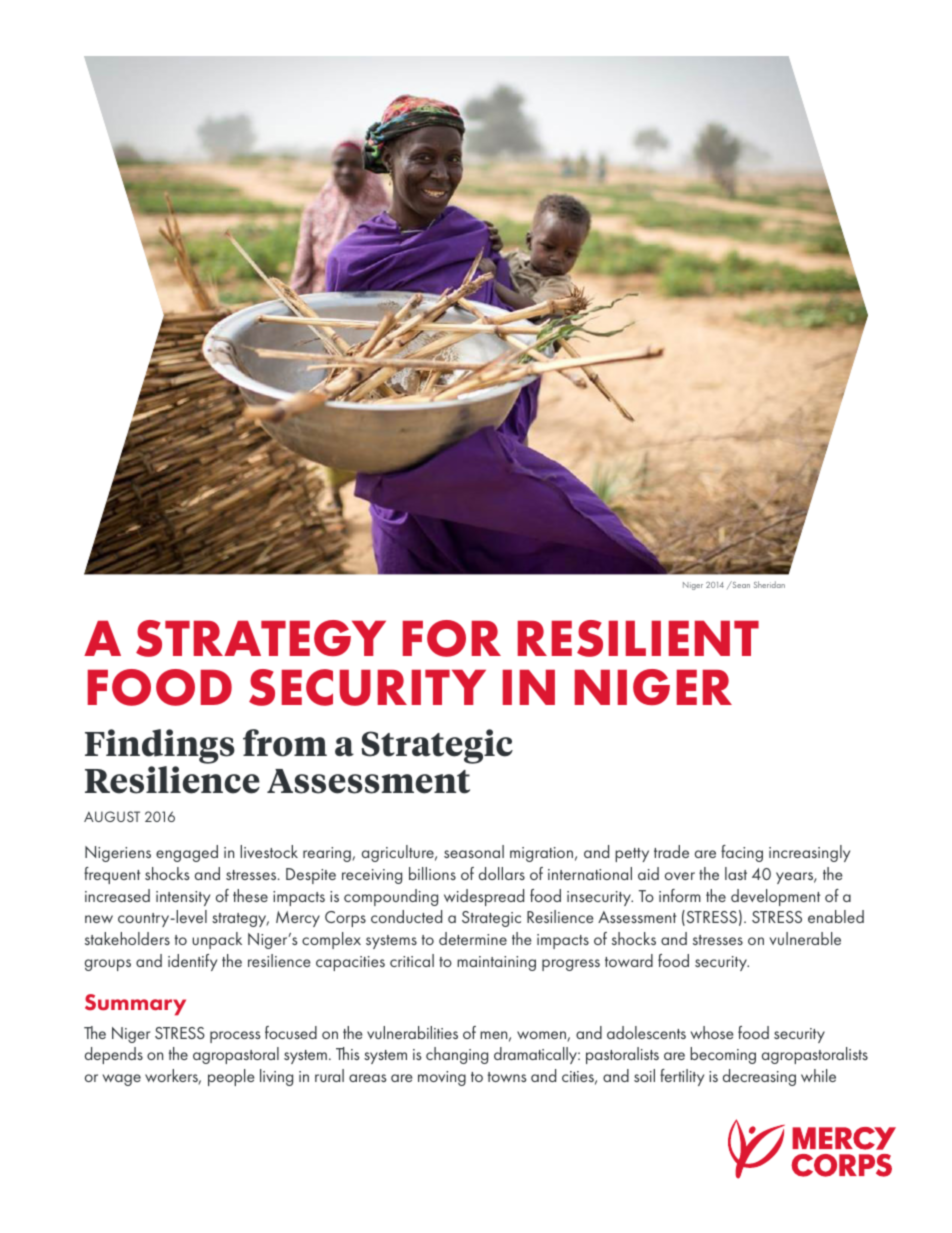 The width and height of the screenshot is (952, 1233). What do you see at coordinates (285, 743) in the screenshot?
I see `from` at bounding box center [285, 743].
